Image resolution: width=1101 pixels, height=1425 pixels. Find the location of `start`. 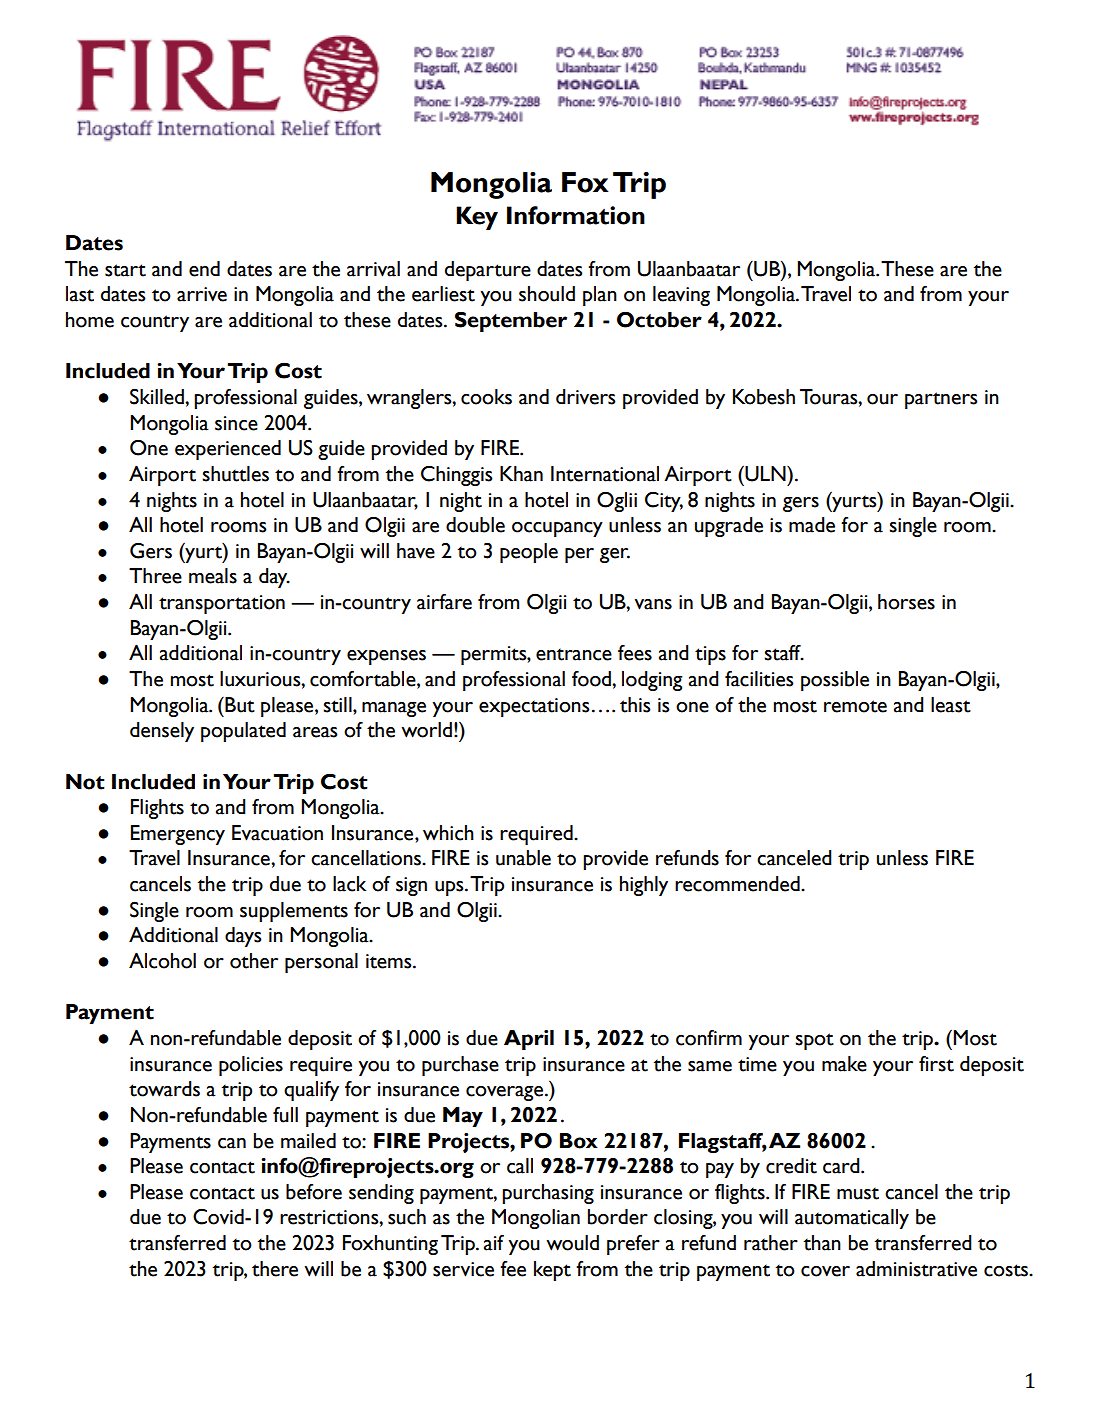

start is located at coordinates (125, 270).
